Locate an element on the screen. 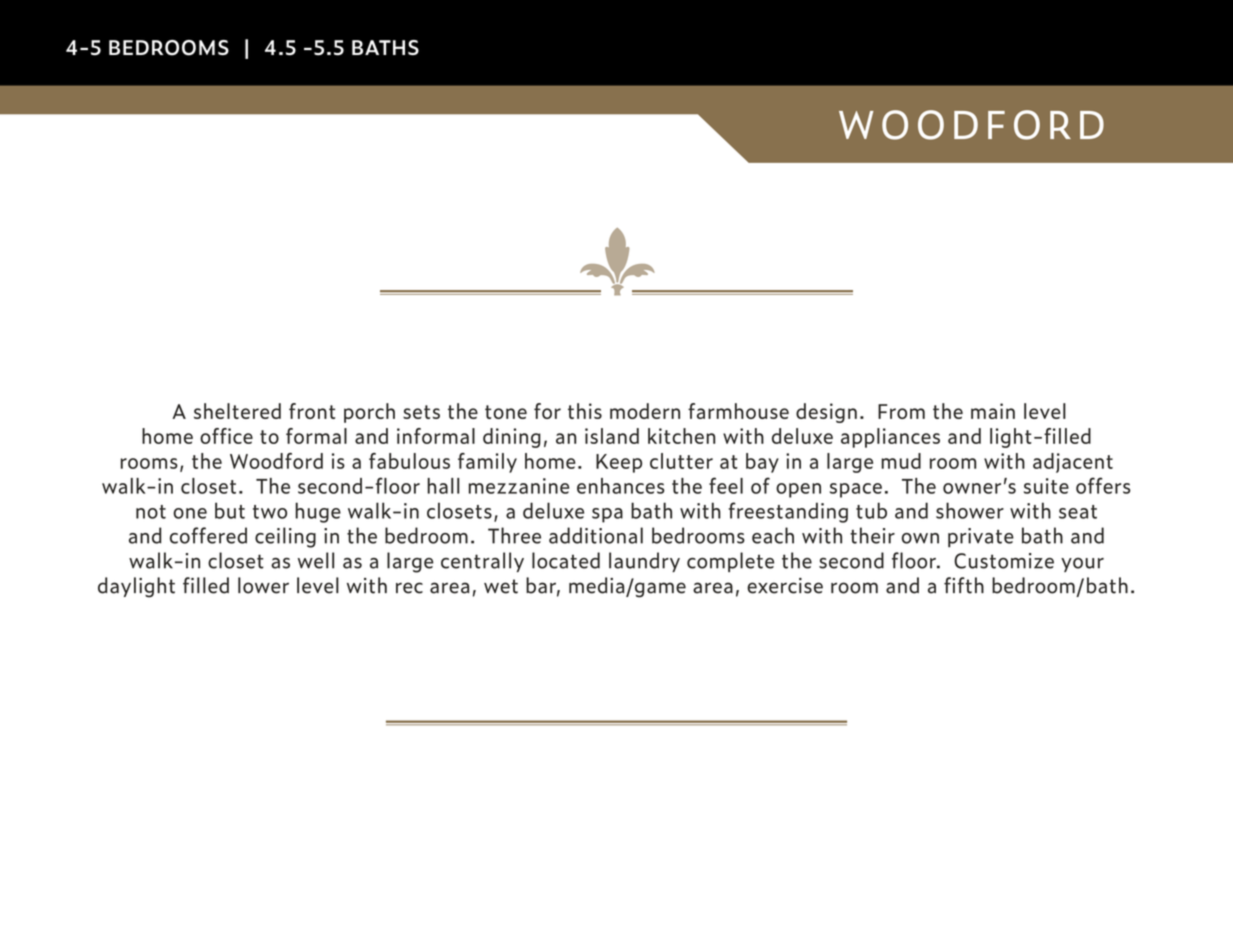  private is located at coordinates (981, 538).
